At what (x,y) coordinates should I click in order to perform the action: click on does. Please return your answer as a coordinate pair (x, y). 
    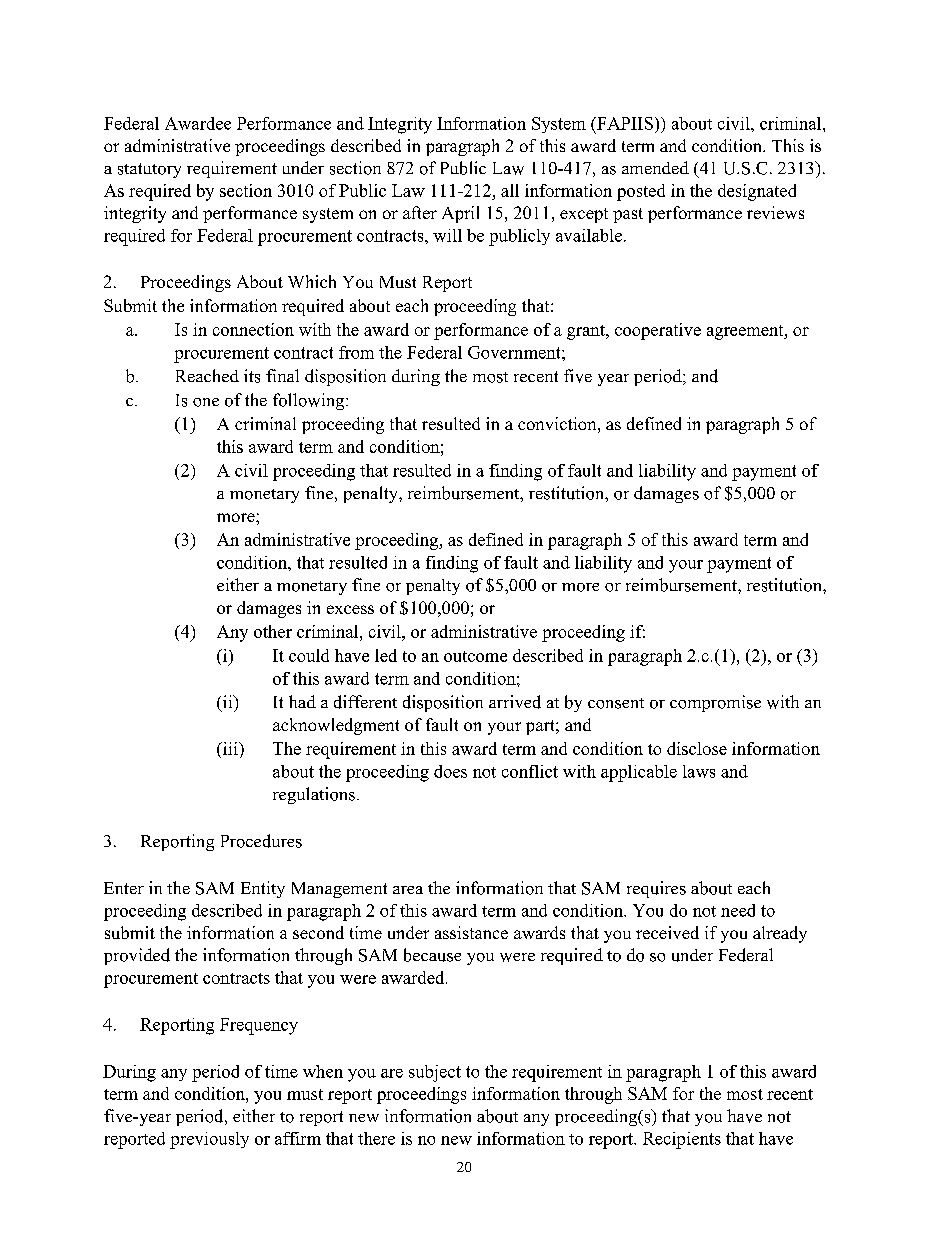
    Looking at the image, I should click on (450, 771).
